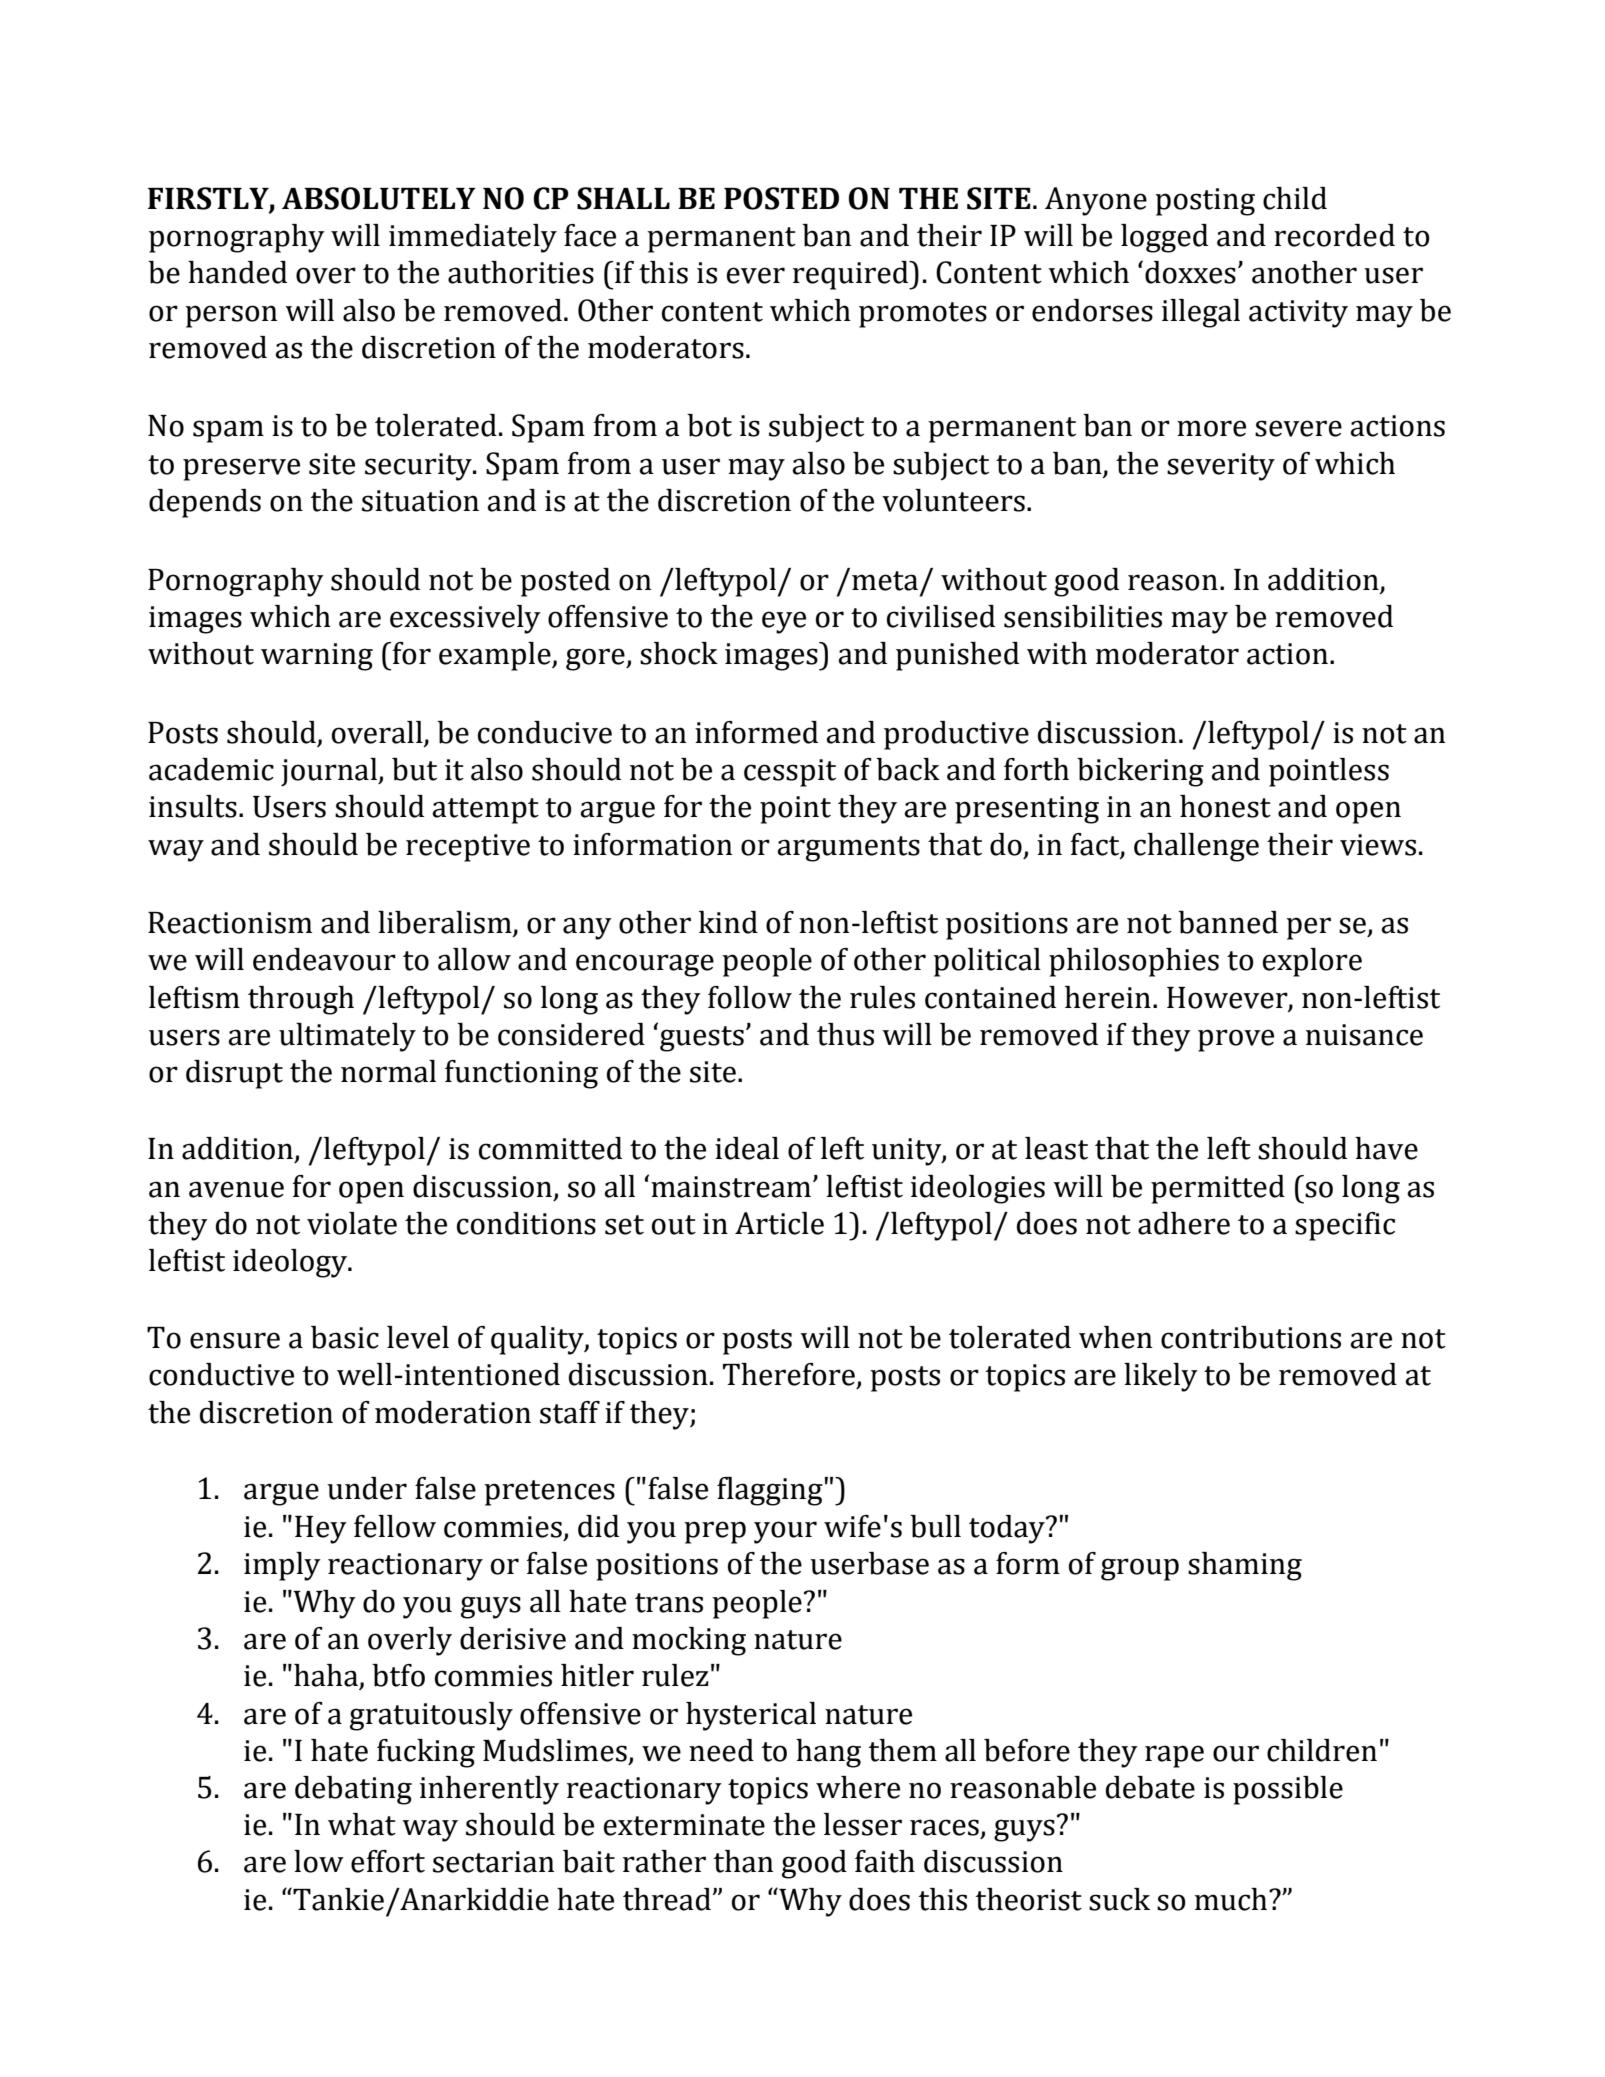 Image resolution: width=1605 pixels, height=2077 pixels. I want to click on required, so click(852, 275).
